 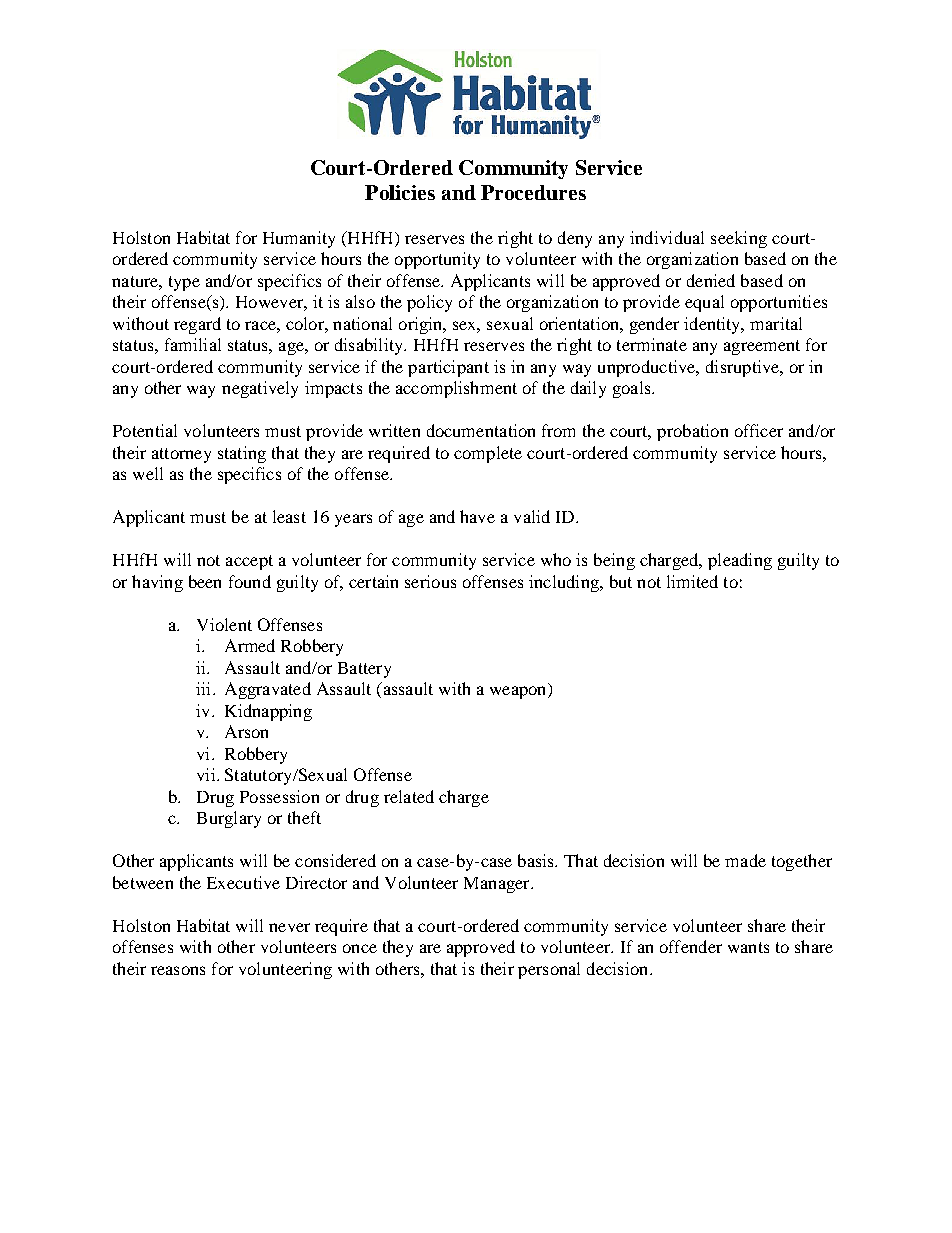 I want to click on related, so click(x=409, y=796).
